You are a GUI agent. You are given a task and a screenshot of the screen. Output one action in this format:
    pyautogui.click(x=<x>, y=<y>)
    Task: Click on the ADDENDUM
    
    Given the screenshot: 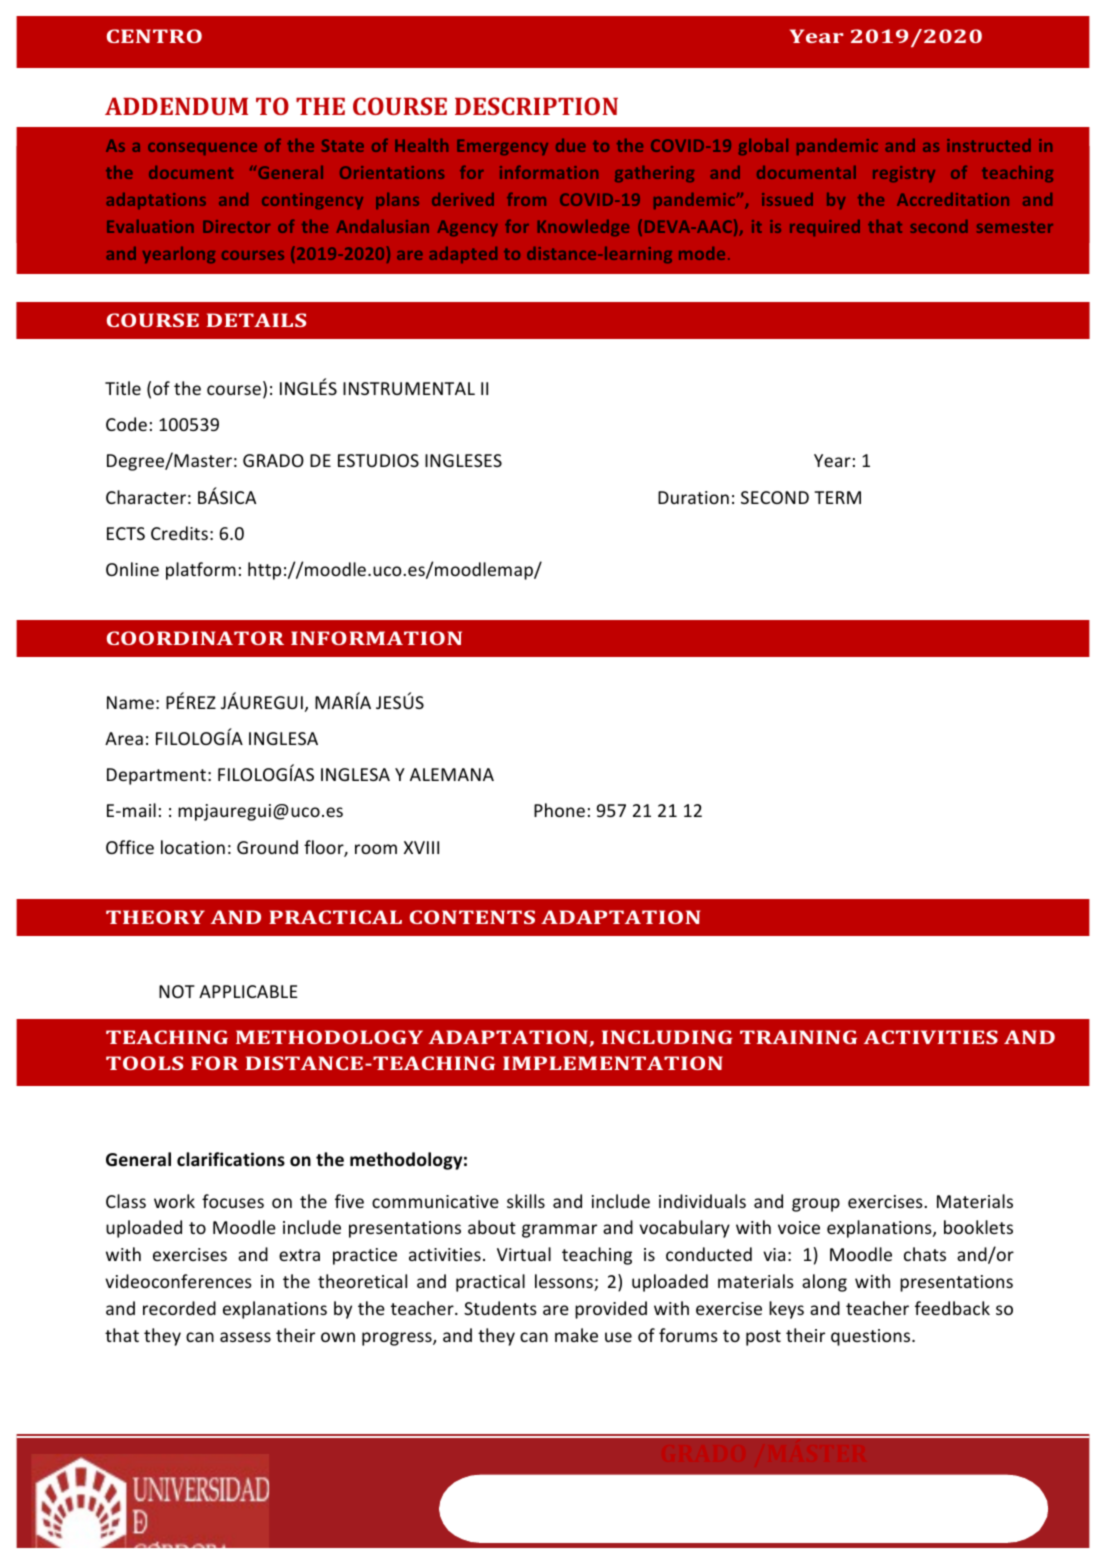 What is the action you would take?
    pyautogui.click(x=176, y=106)
